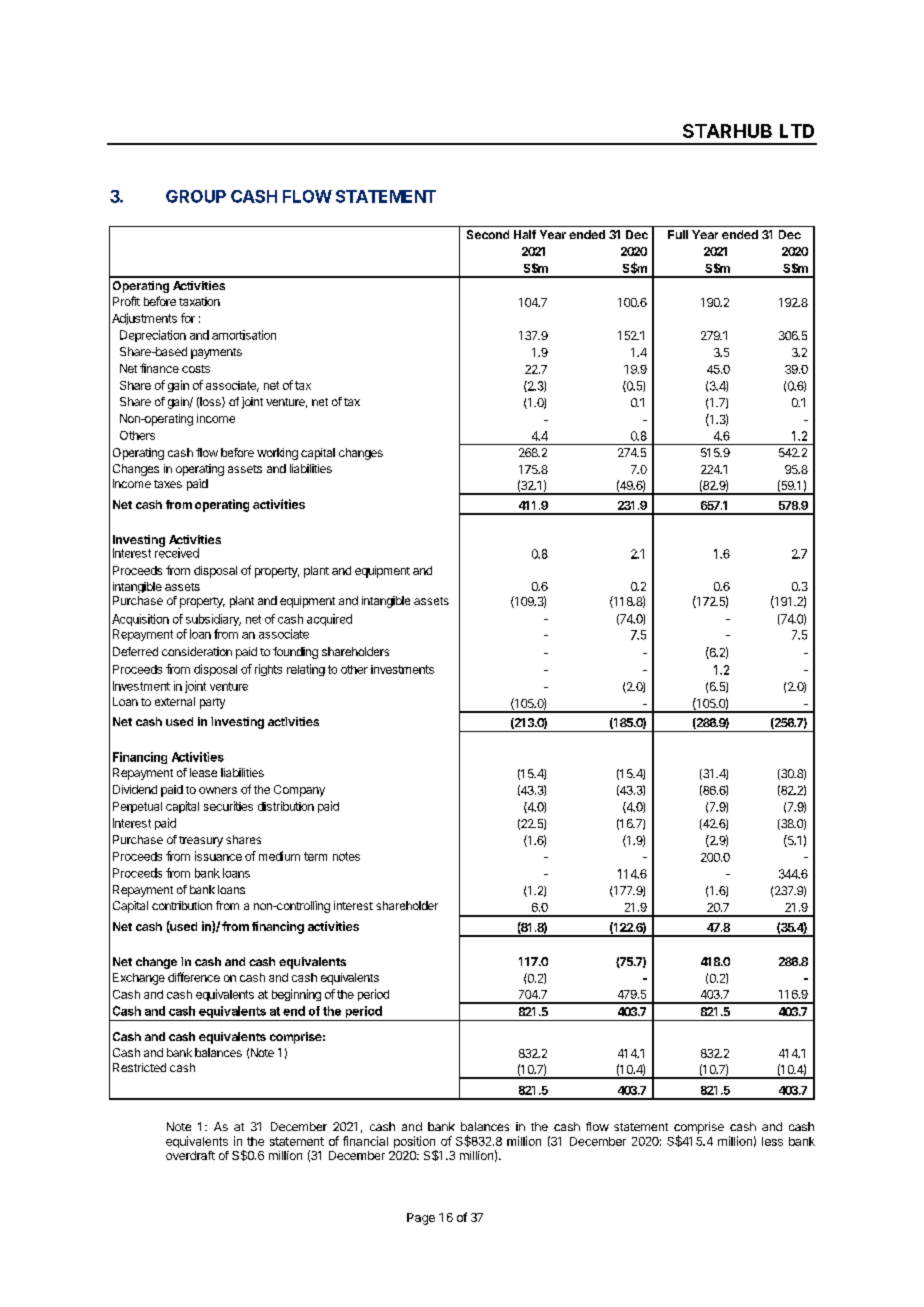 This document has height=1307, width=924. What do you see at coordinates (190, 1155) in the document?
I see `overdraft` at bounding box center [190, 1155].
